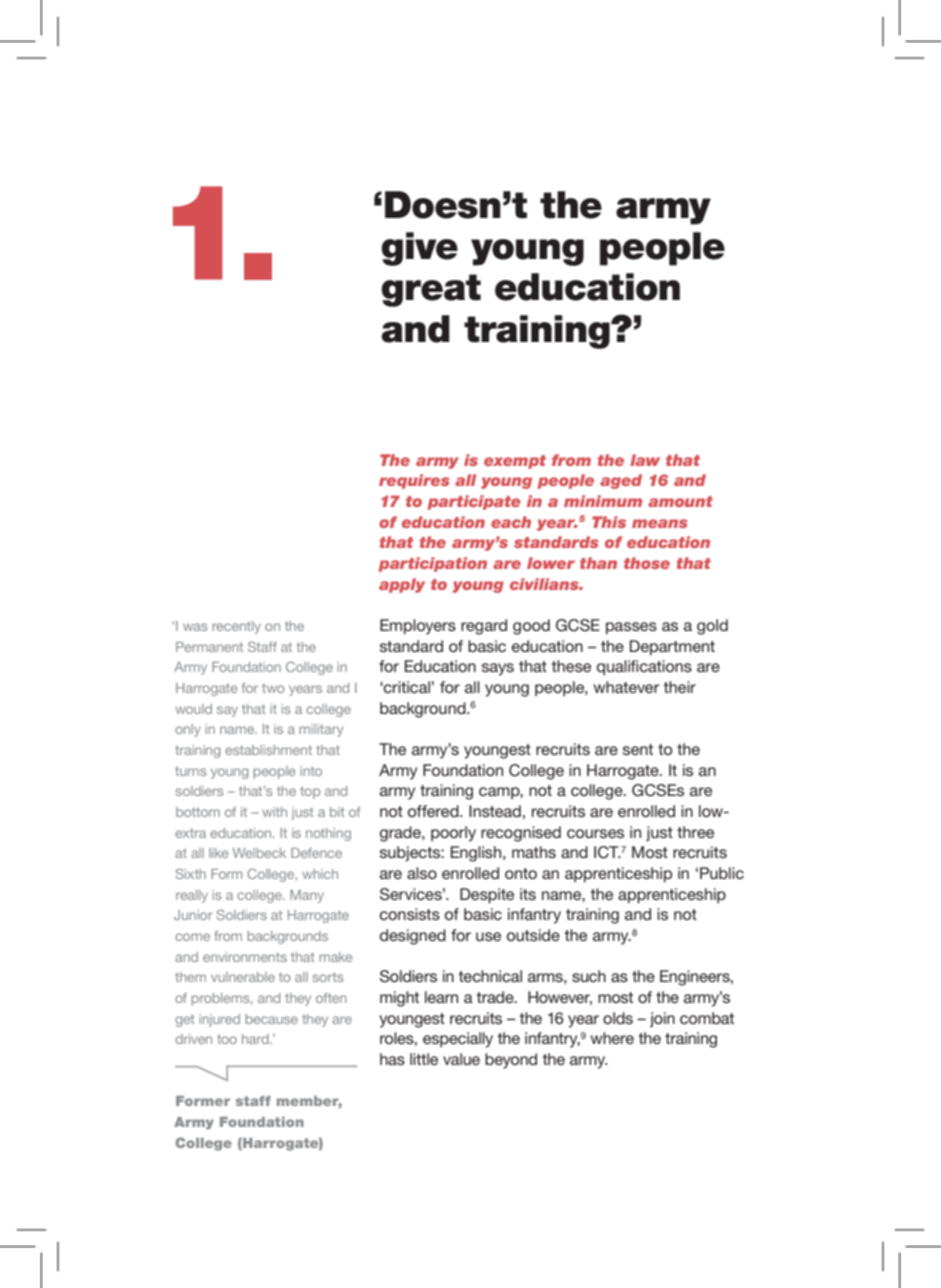  I want to click on Department, so click(672, 648).
